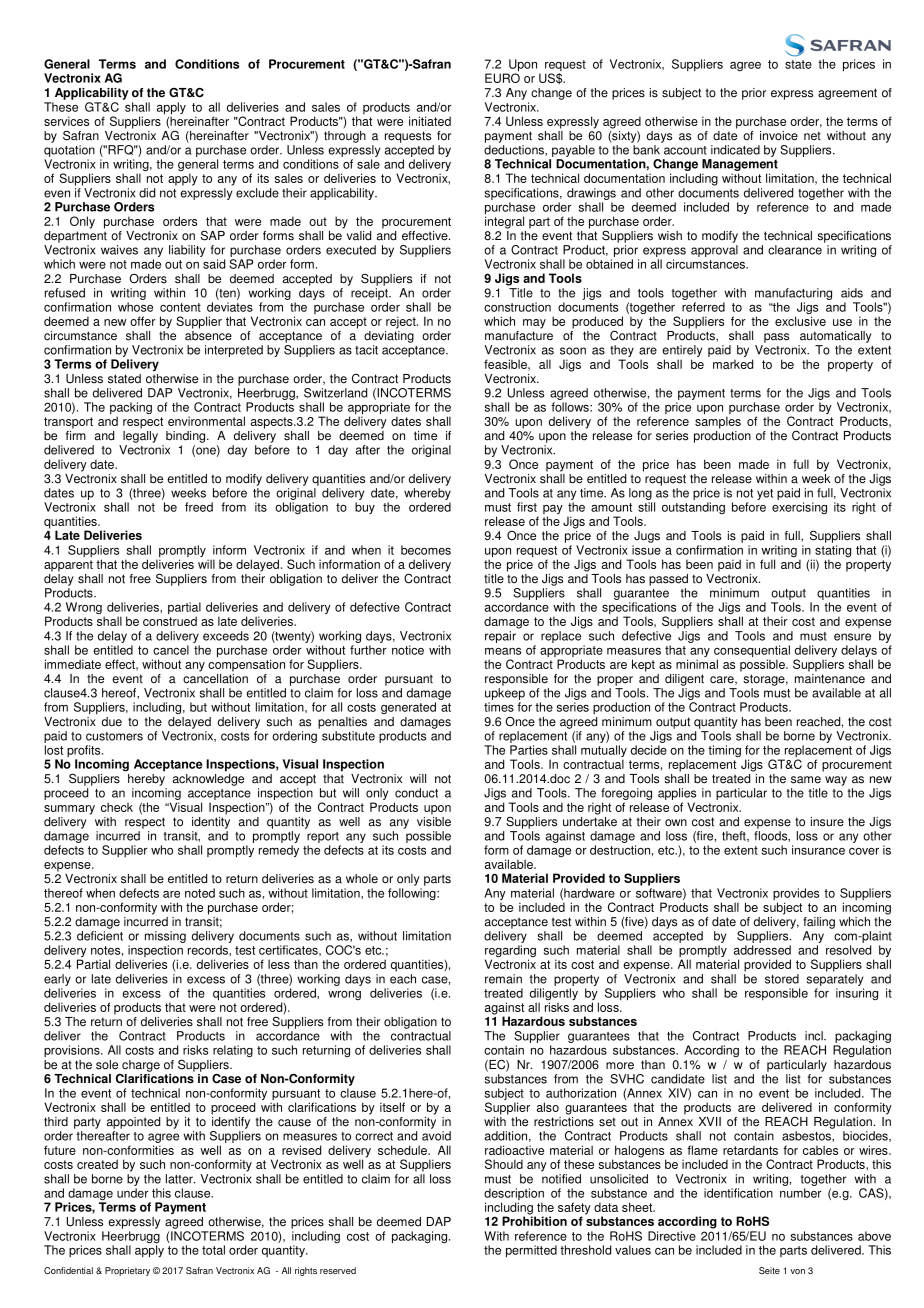  What do you see at coordinates (127, 1271) in the screenshot?
I see `Proprietary` at bounding box center [127, 1271].
